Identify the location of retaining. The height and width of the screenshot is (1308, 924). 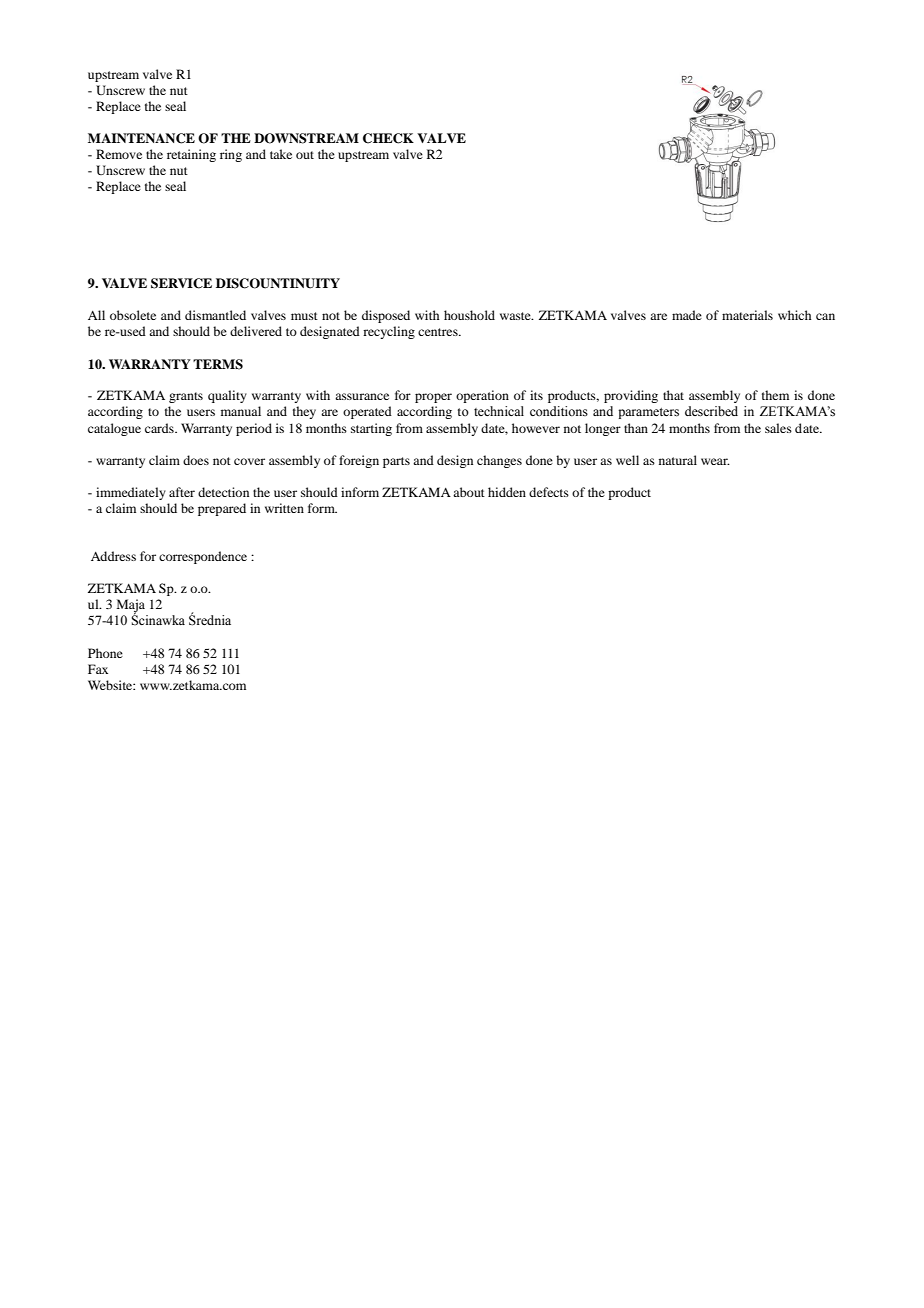
(191, 155).
